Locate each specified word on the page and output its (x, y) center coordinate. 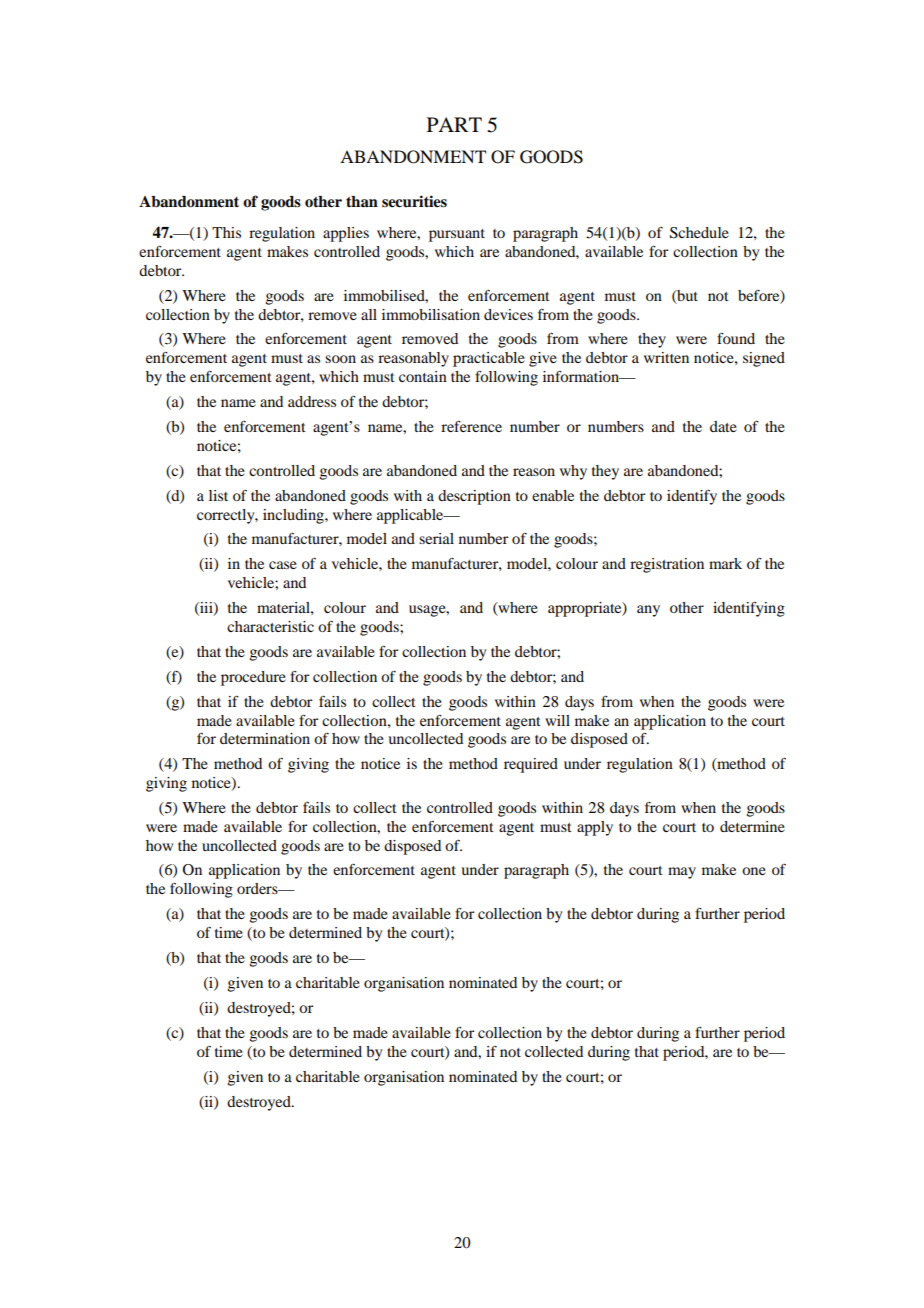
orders (258, 888)
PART (454, 124)
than (362, 201)
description (474, 497)
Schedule (699, 233)
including (294, 516)
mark (725, 563)
